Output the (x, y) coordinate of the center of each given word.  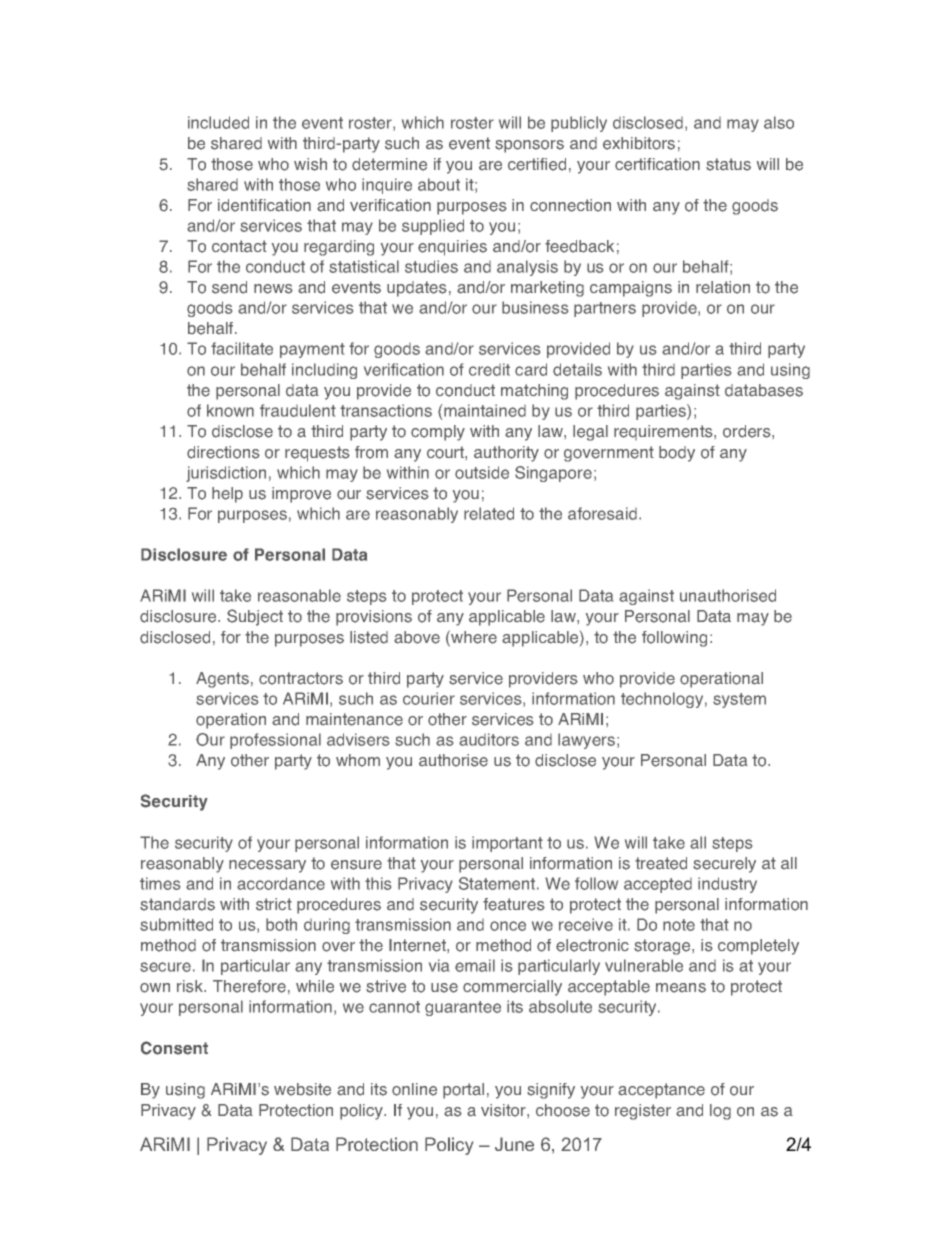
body (677, 454)
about (439, 184)
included (218, 122)
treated (661, 863)
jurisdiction (226, 474)
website (302, 1089)
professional (275, 741)
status (728, 164)
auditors (489, 739)
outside (482, 472)
